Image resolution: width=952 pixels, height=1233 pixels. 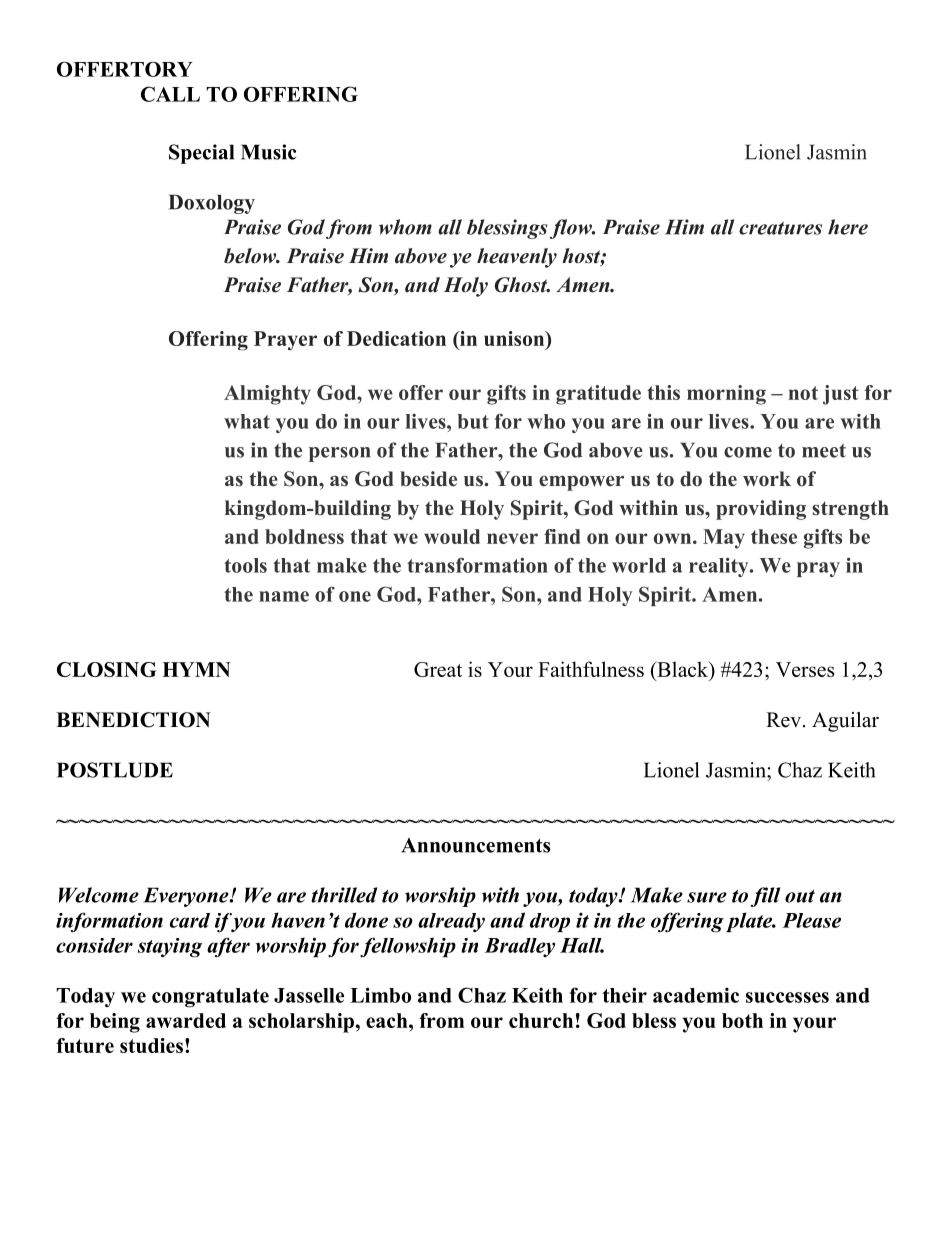 What do you see at coordinates (267, 395) in the image?
I see `Almighty` at bounding box center [267, 395].
